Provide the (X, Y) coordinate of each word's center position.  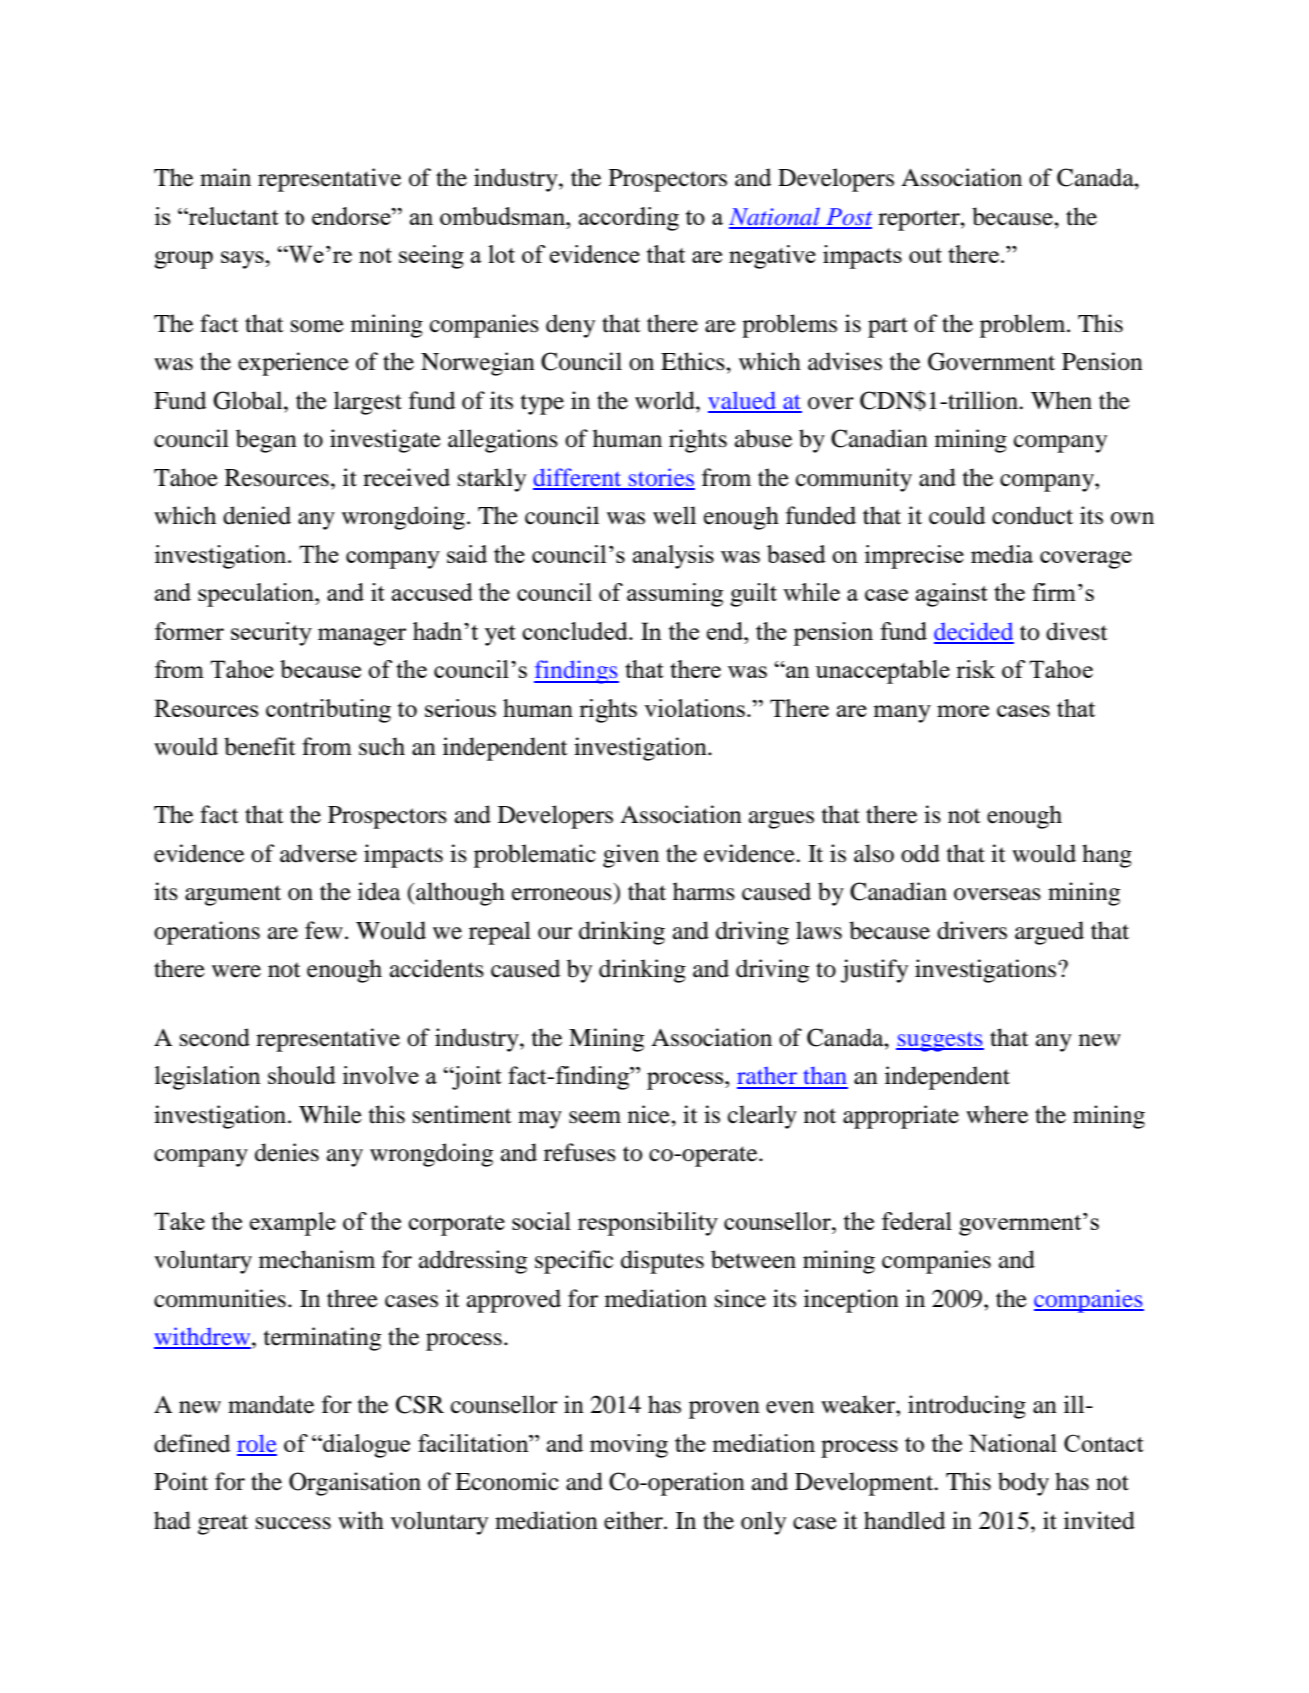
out (925, 255)
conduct (1032, 515)
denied (257, 515)
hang (1107, 856)
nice (650, 1114)
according (629, 219)
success (293, 1523)
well (674, 515)
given (631, 856)
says (243, 260)
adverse (318, 853)
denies (287, 1152)
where (997, 1114)
